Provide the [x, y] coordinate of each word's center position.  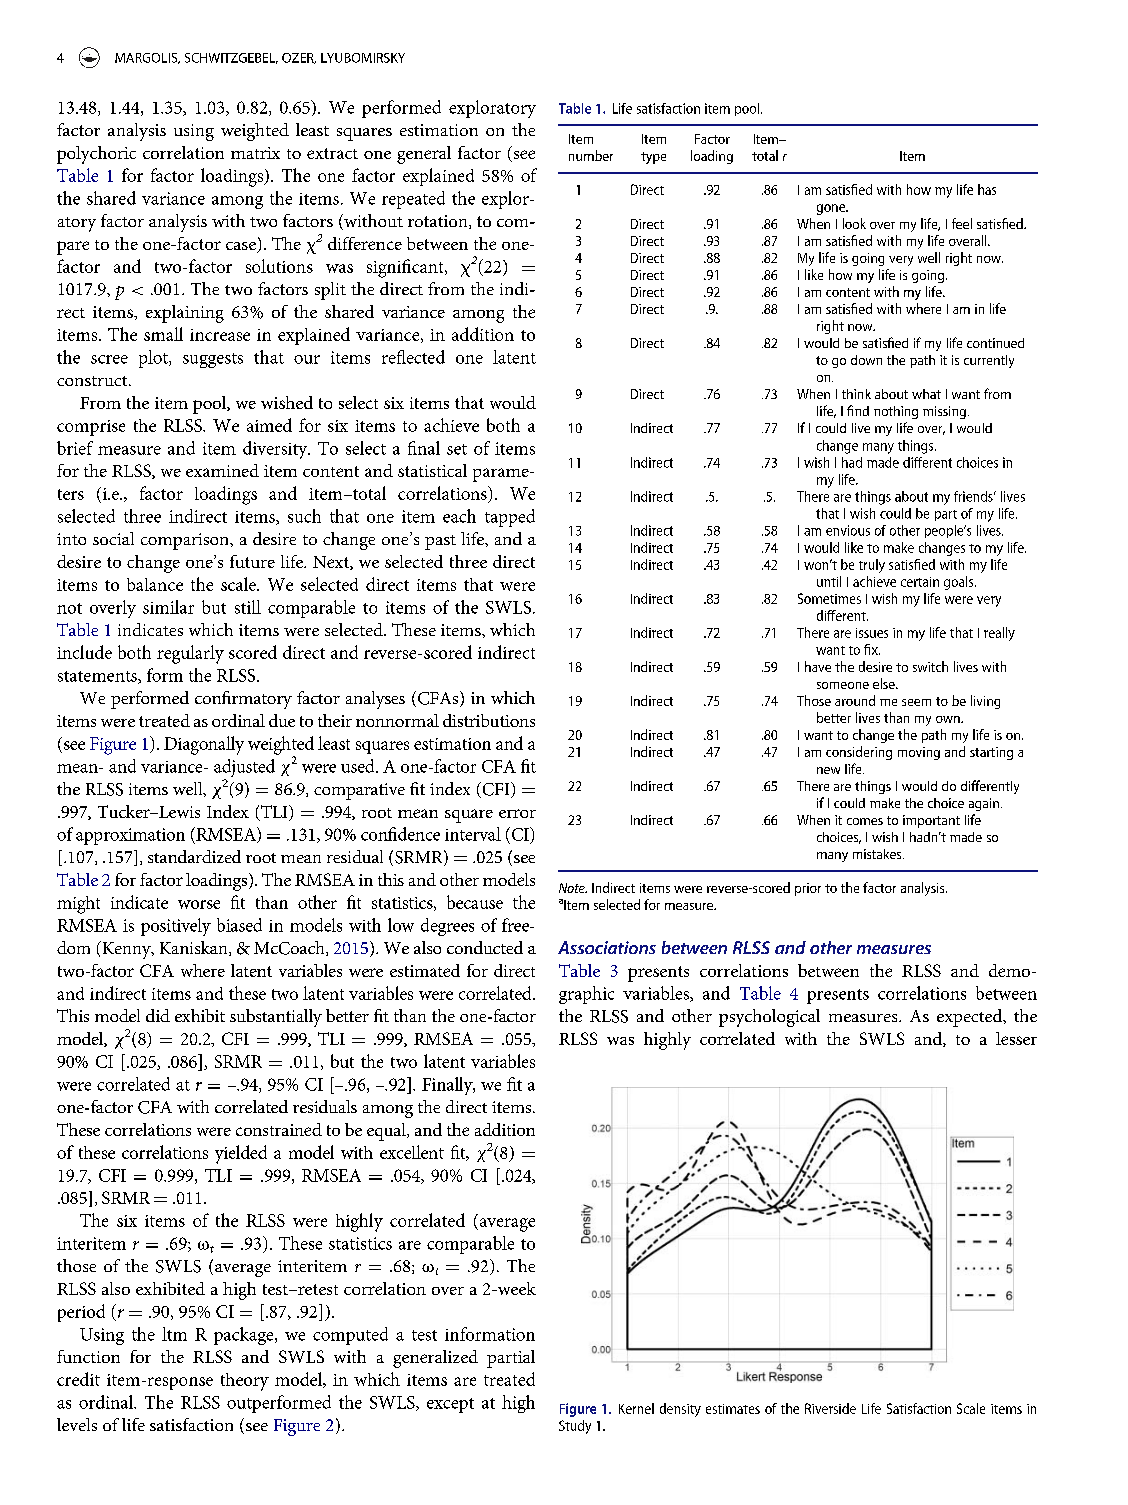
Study [575, 1427]
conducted [485, 947]
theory [245, 1382]
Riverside [830, 1408]
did [158, 1015]
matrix [255, 153]
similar [168, 607]
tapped [510, 518]
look [854, 223]
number [591, 155]
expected [971, 1018]
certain [920, 582]
